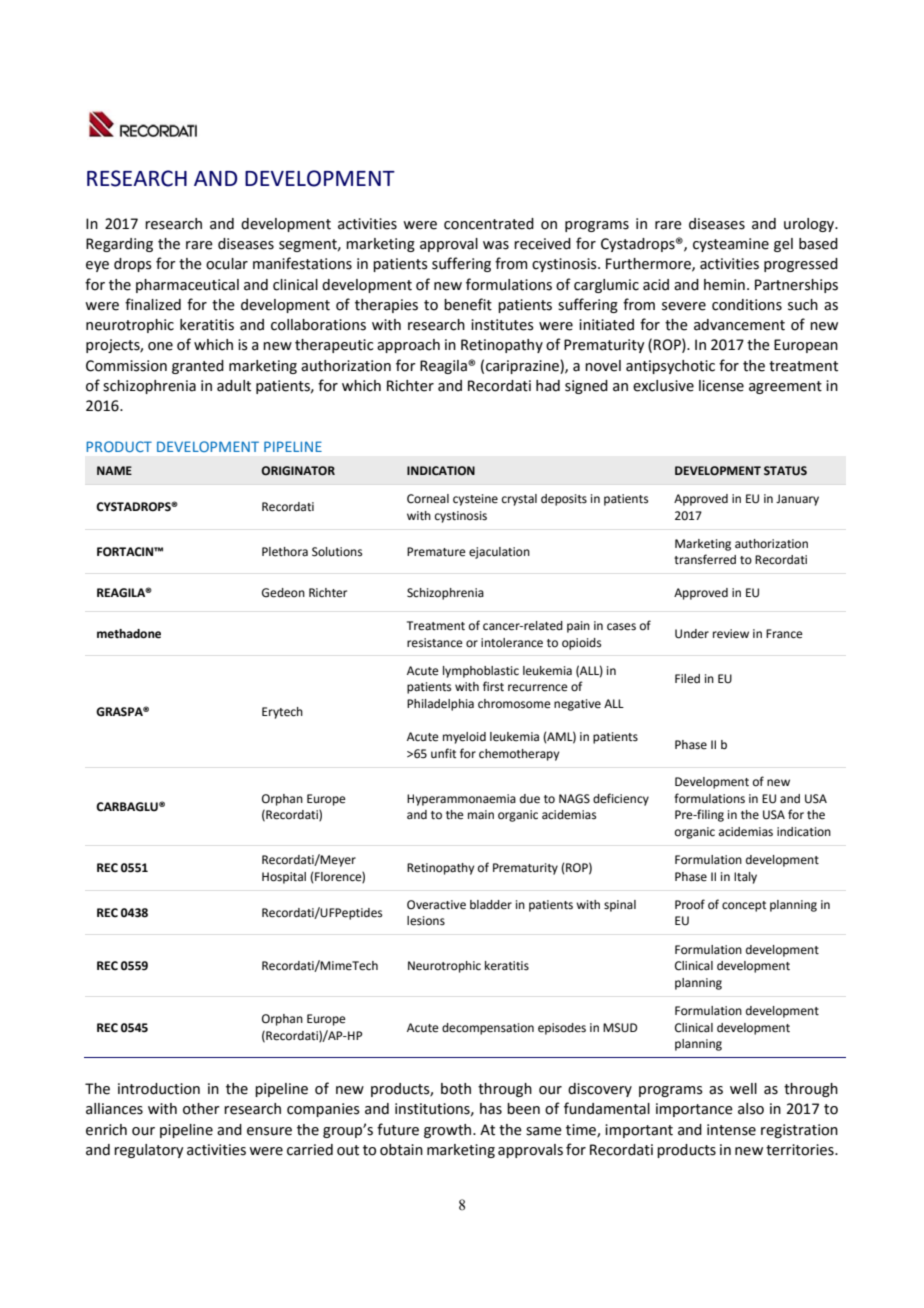 This screenshot has height=1308, width=924. Describe the element at coordinates (149, 1151) in the screenshot. I see `regulatory` at that location.
